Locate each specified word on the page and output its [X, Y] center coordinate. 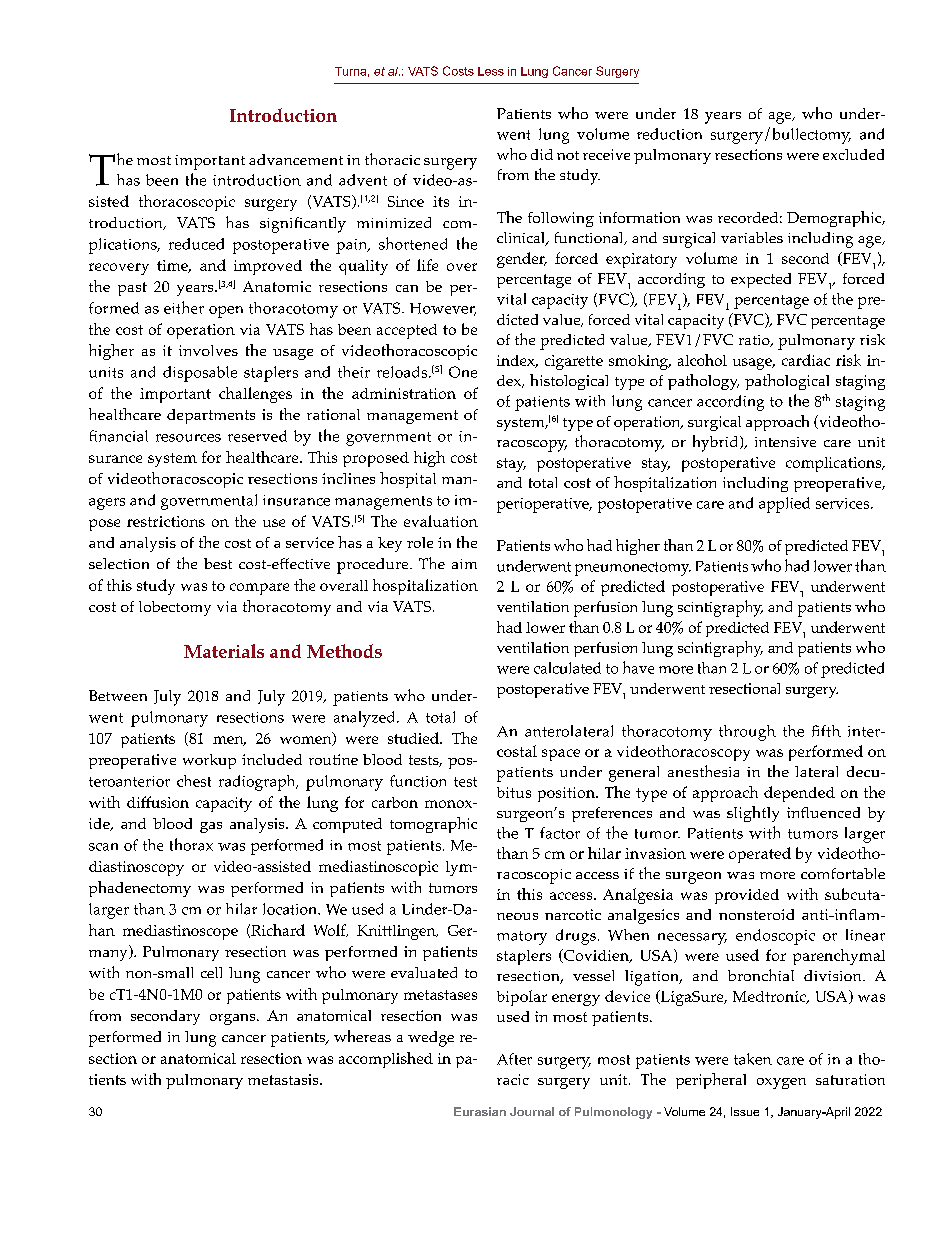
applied [784, 505]
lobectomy [175, 608]
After [514, 1059]
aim [464, 564]
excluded [853, 154]
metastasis [284, 1079]
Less [491, 71]
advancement [296, 159]
